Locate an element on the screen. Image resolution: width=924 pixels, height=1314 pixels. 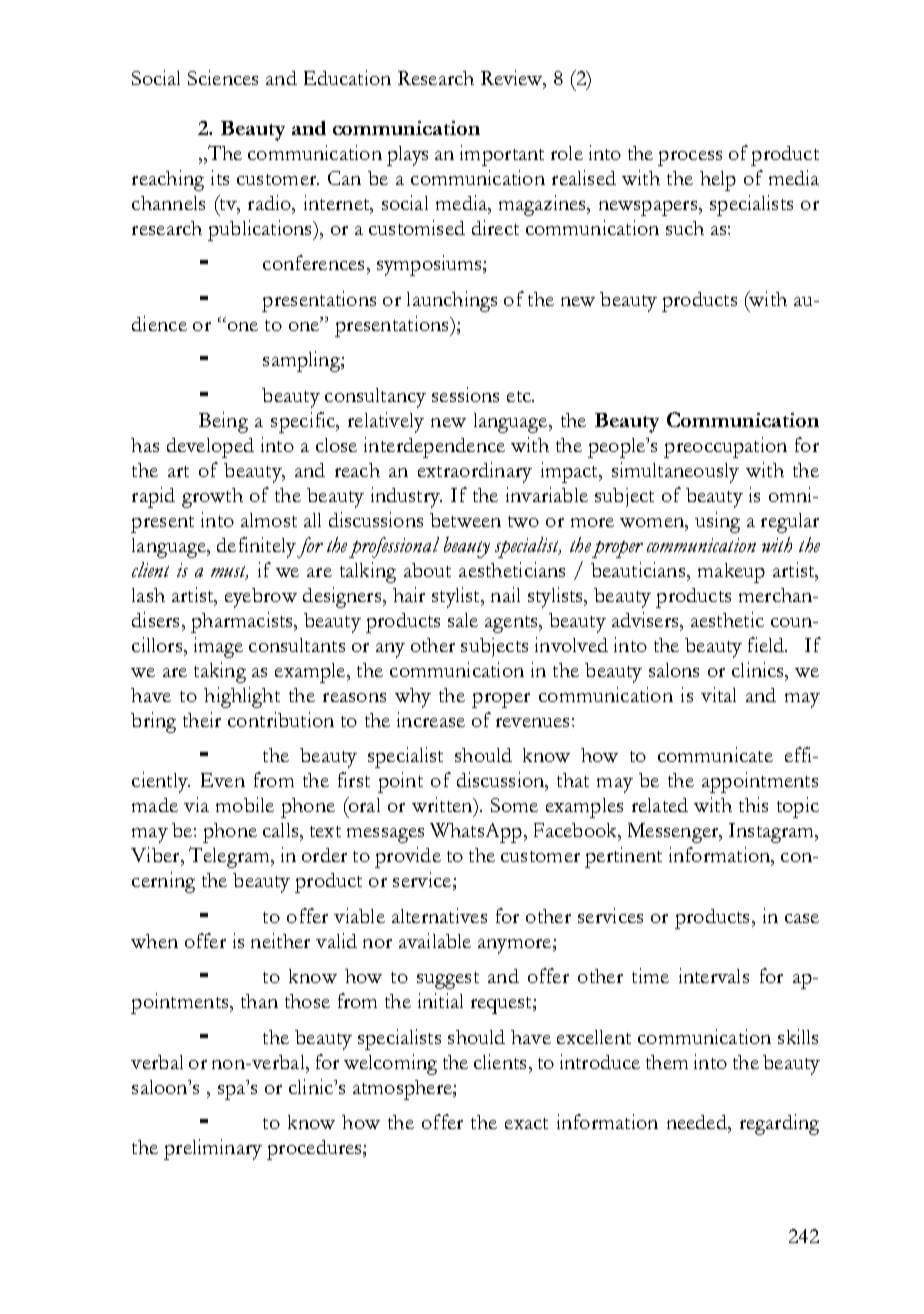
needed is located at coordinates (698, 1122).
